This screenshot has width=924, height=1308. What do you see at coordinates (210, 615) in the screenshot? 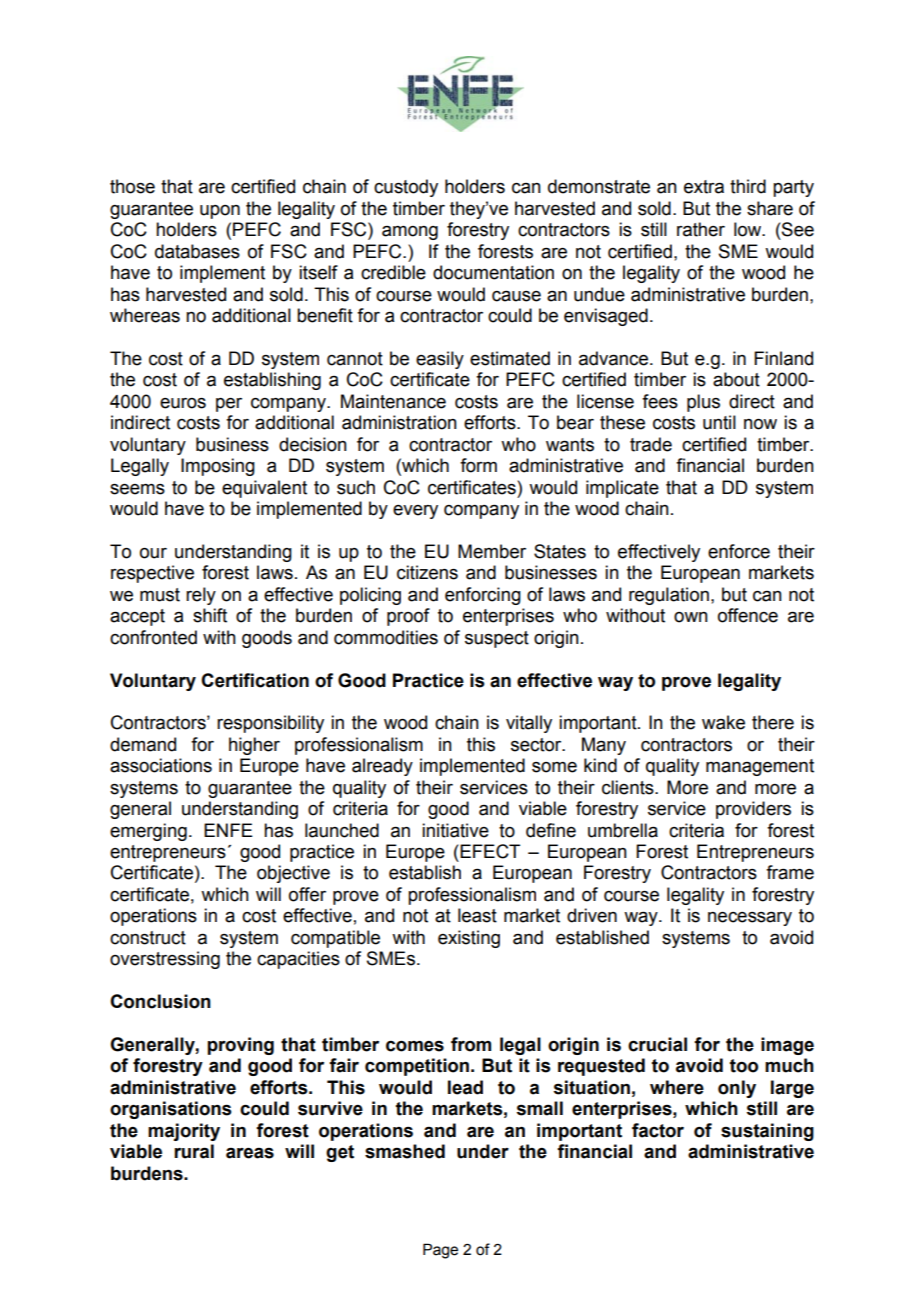
I see `shift` at bounding box center [210, 615].
